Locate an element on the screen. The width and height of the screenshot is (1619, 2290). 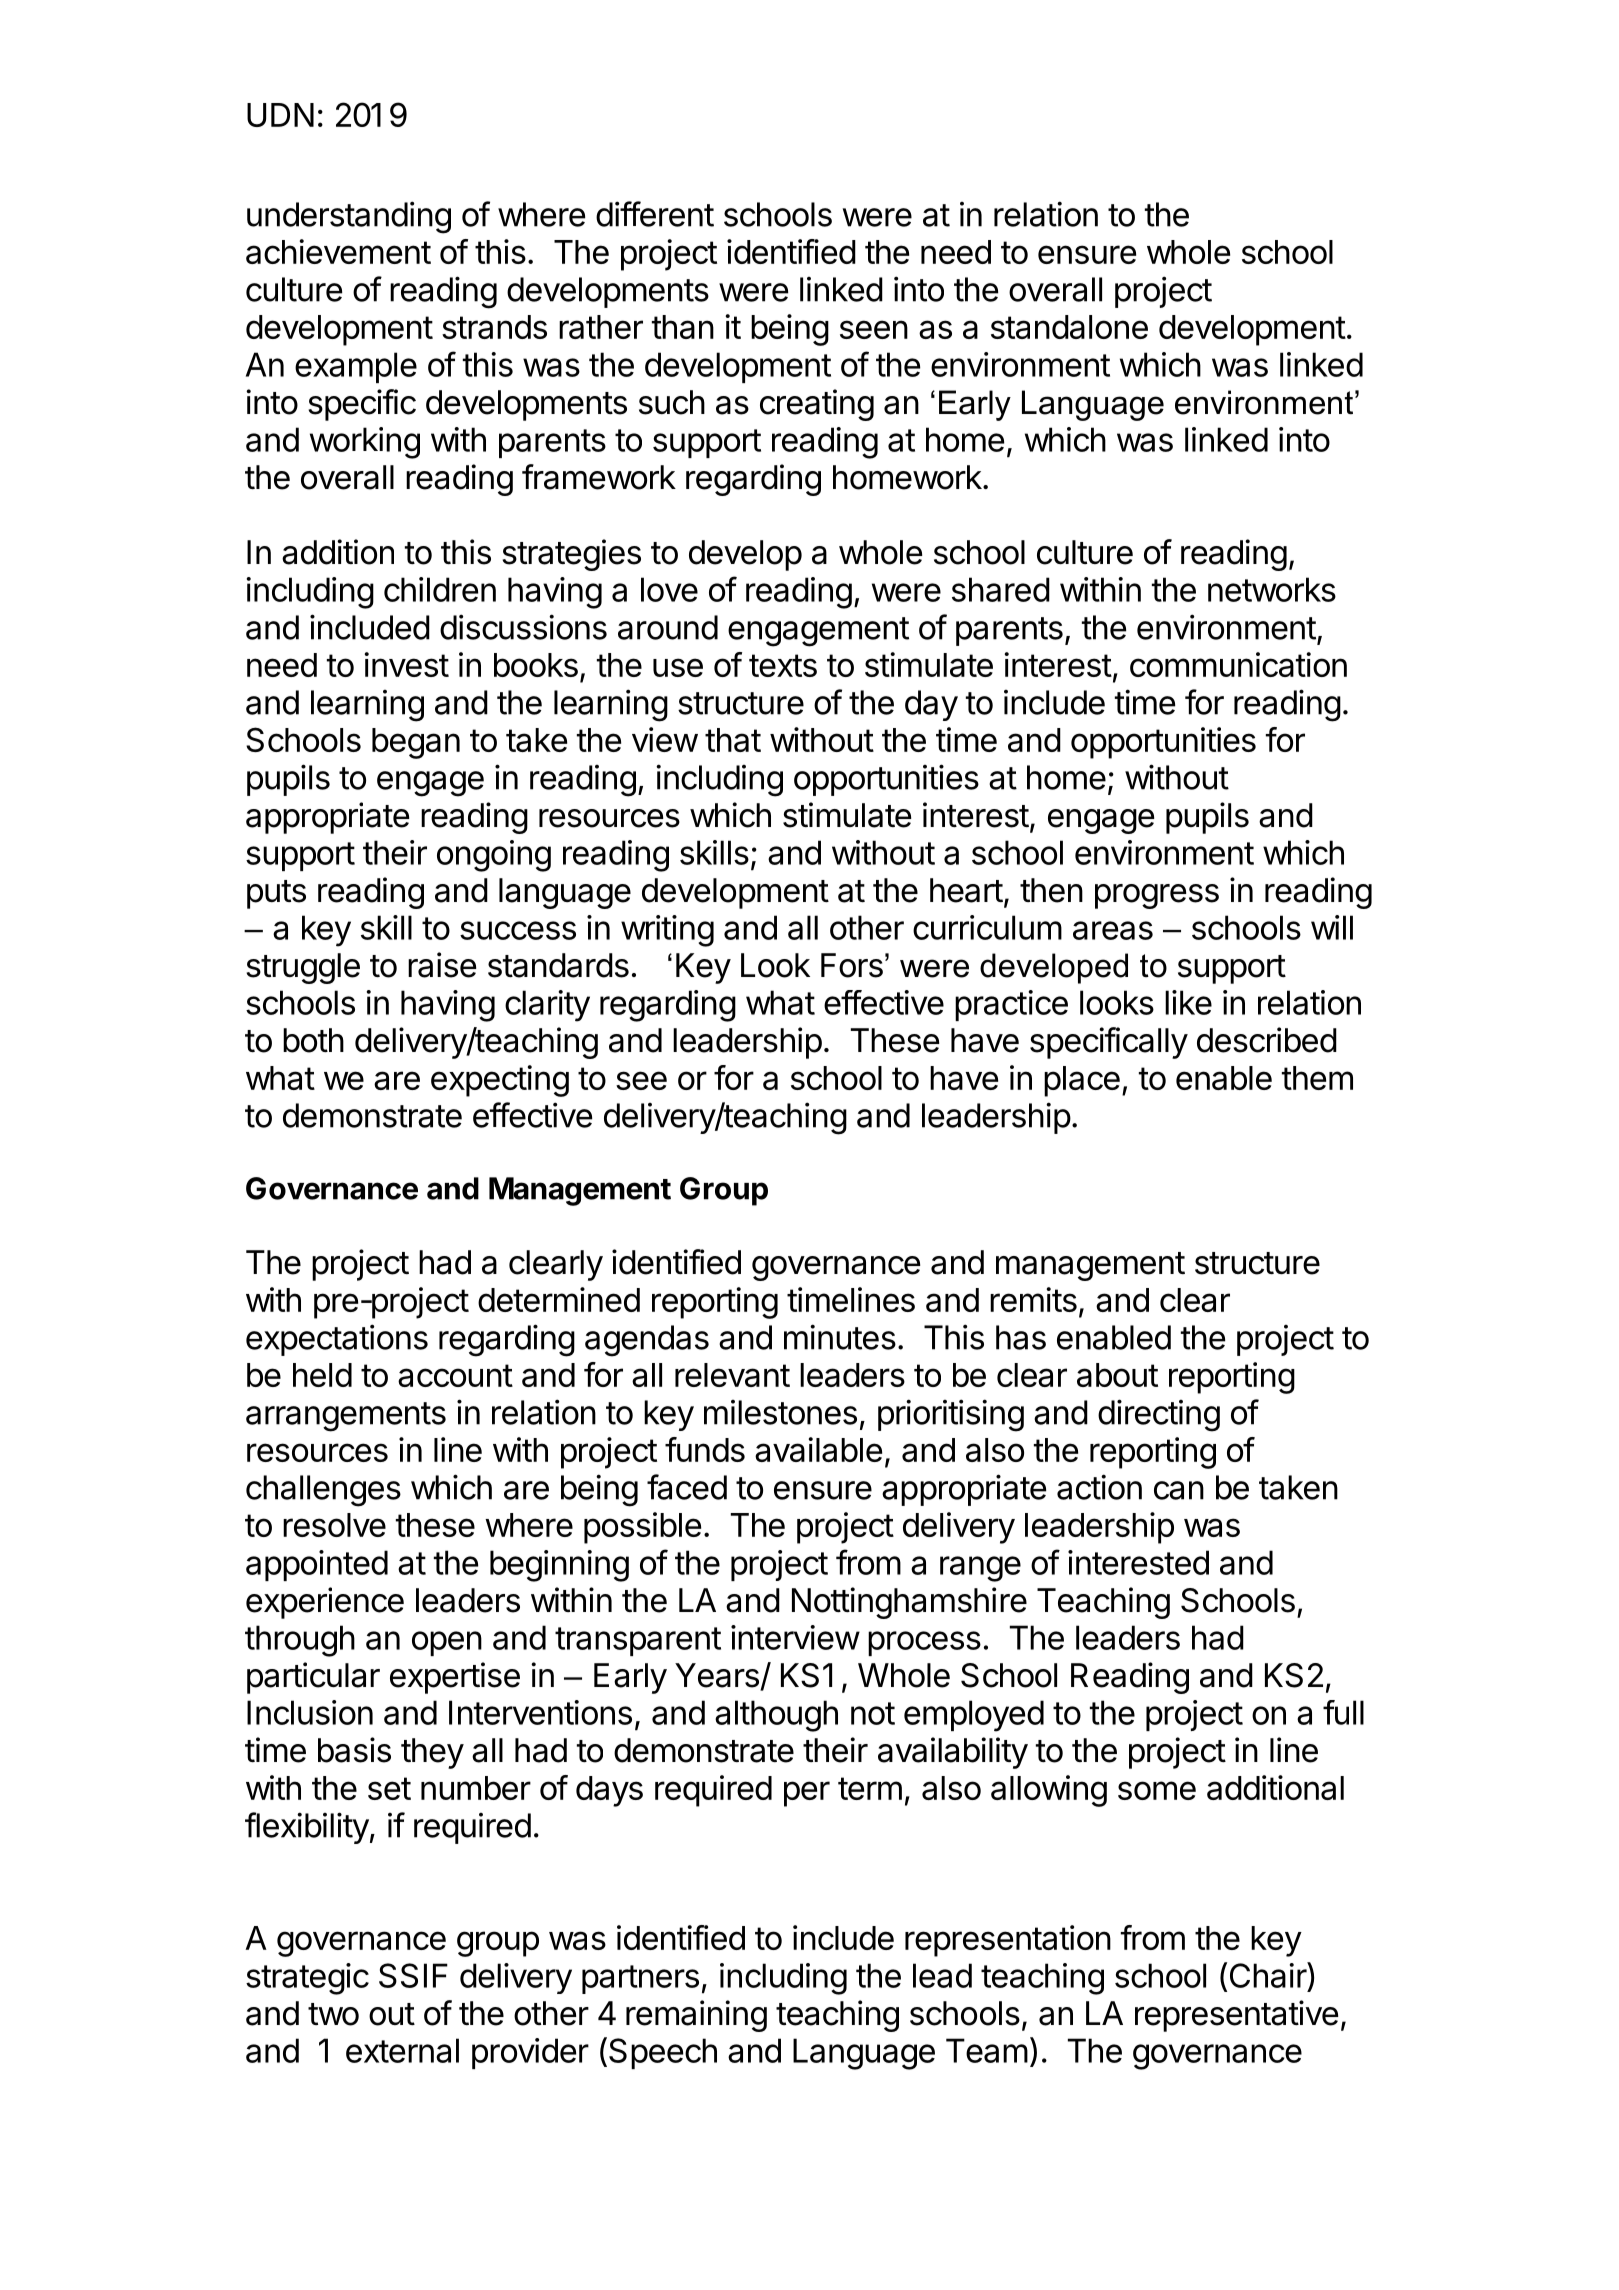
invest is located at coordinates (406, 664).
